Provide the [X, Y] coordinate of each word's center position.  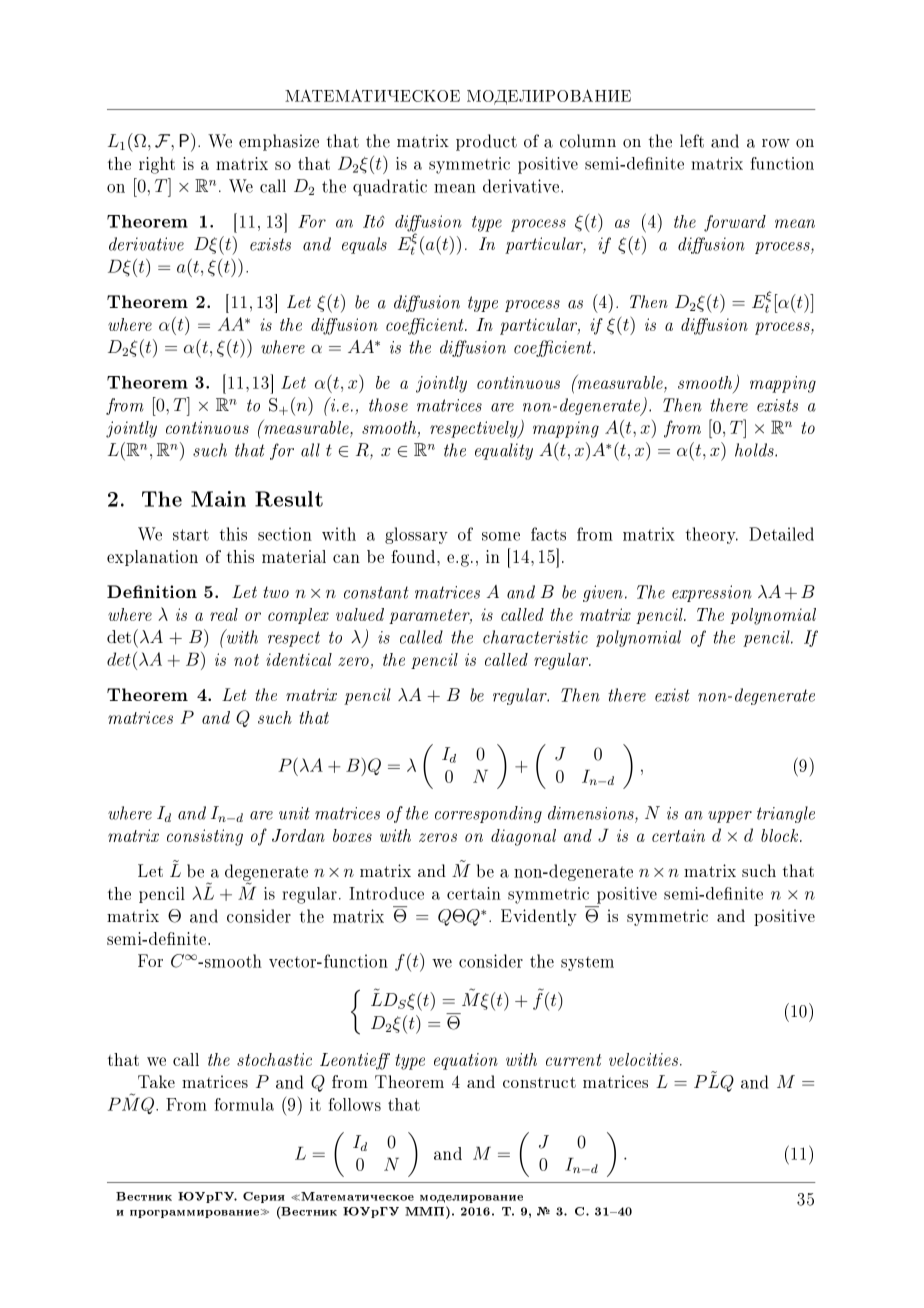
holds [755, 450]
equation [466, 1061]
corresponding [488, 814]
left [692, 141]
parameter [430, 616]
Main [218, 499]
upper [730, 817]
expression [712, 593]
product [486, 142]
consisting [205, 837]
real [224, 614]
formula [244, 1104]
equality [504, 451]
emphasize [279, 142]
